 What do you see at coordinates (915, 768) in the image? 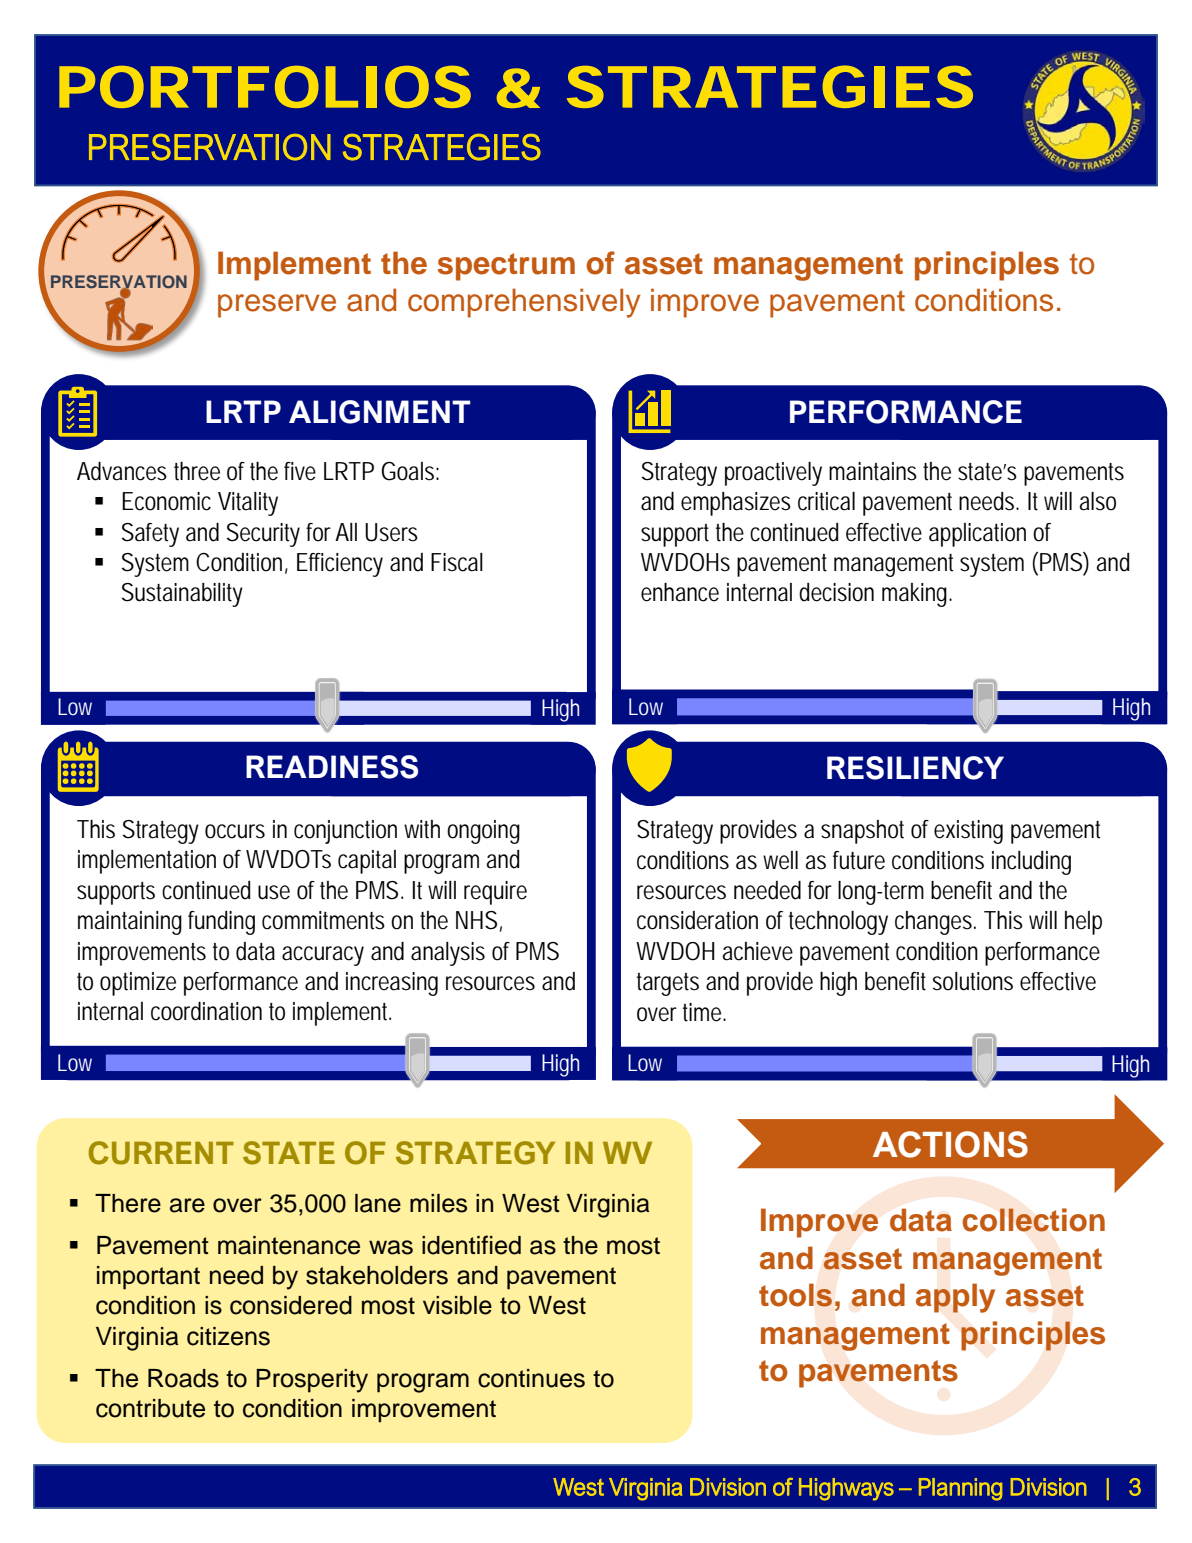
I see `RESILIENCY` at bounding box center [915, 768].
